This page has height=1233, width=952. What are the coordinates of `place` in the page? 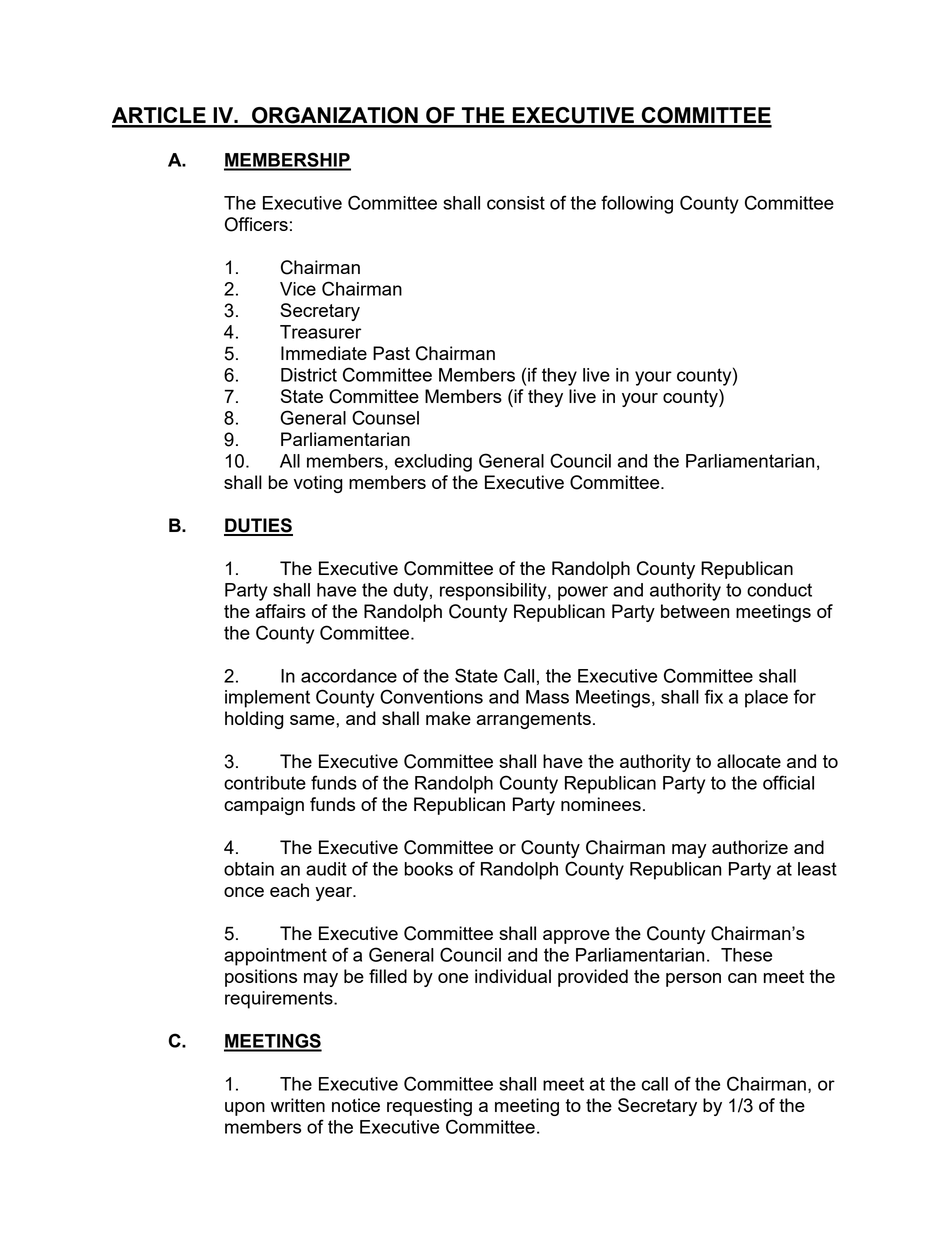 It's located at (766, 699).
